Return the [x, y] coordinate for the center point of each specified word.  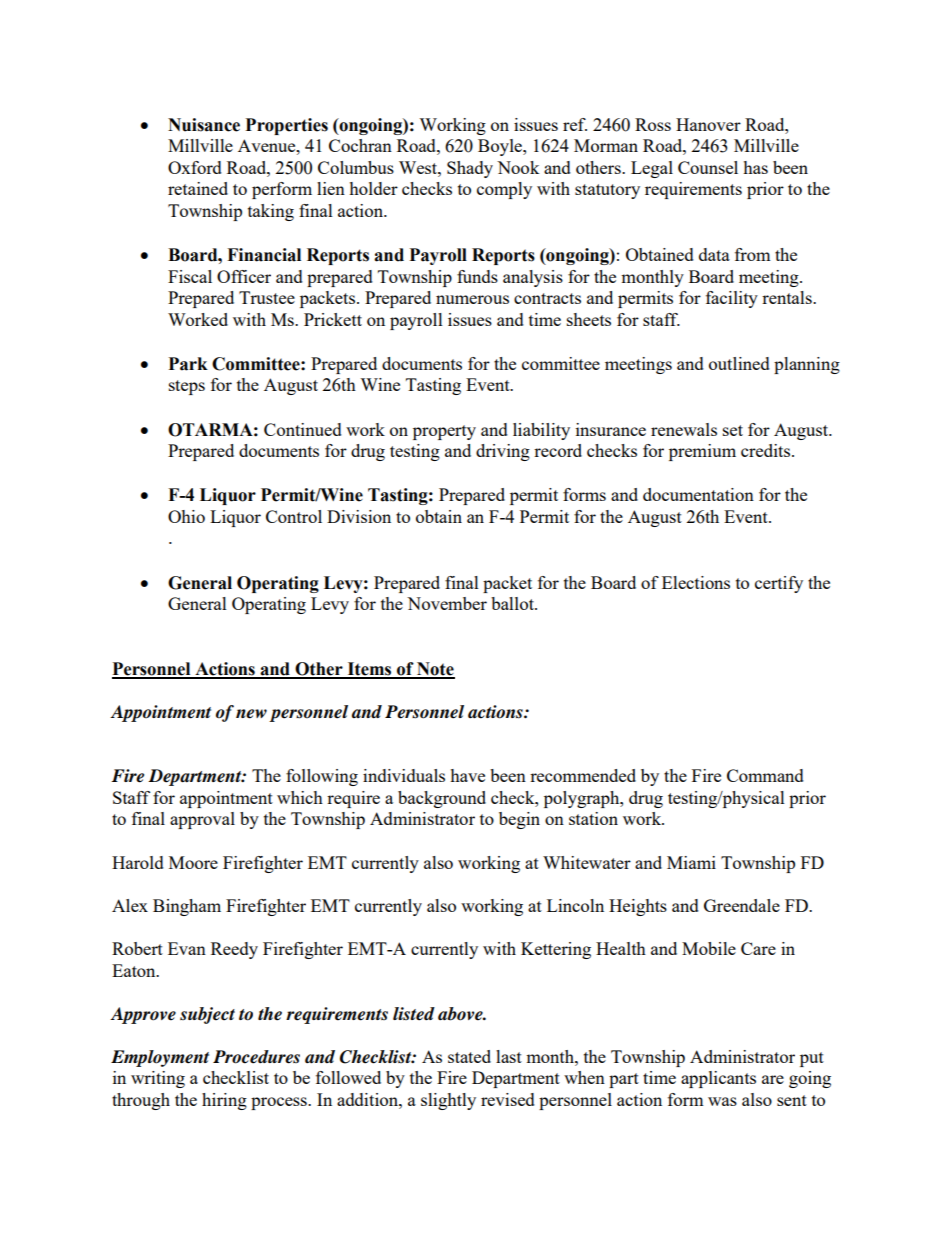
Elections [696, 582]
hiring [224, 1101]
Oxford [195, 167]
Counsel [708, 167]
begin [519, 820]
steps [187, 387]
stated [469, 1056]
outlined [739, 363]
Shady [470, 169]
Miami [691, 862]
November [447, 603]
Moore [193, 862]
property [444, 432]
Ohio [186, 516]
